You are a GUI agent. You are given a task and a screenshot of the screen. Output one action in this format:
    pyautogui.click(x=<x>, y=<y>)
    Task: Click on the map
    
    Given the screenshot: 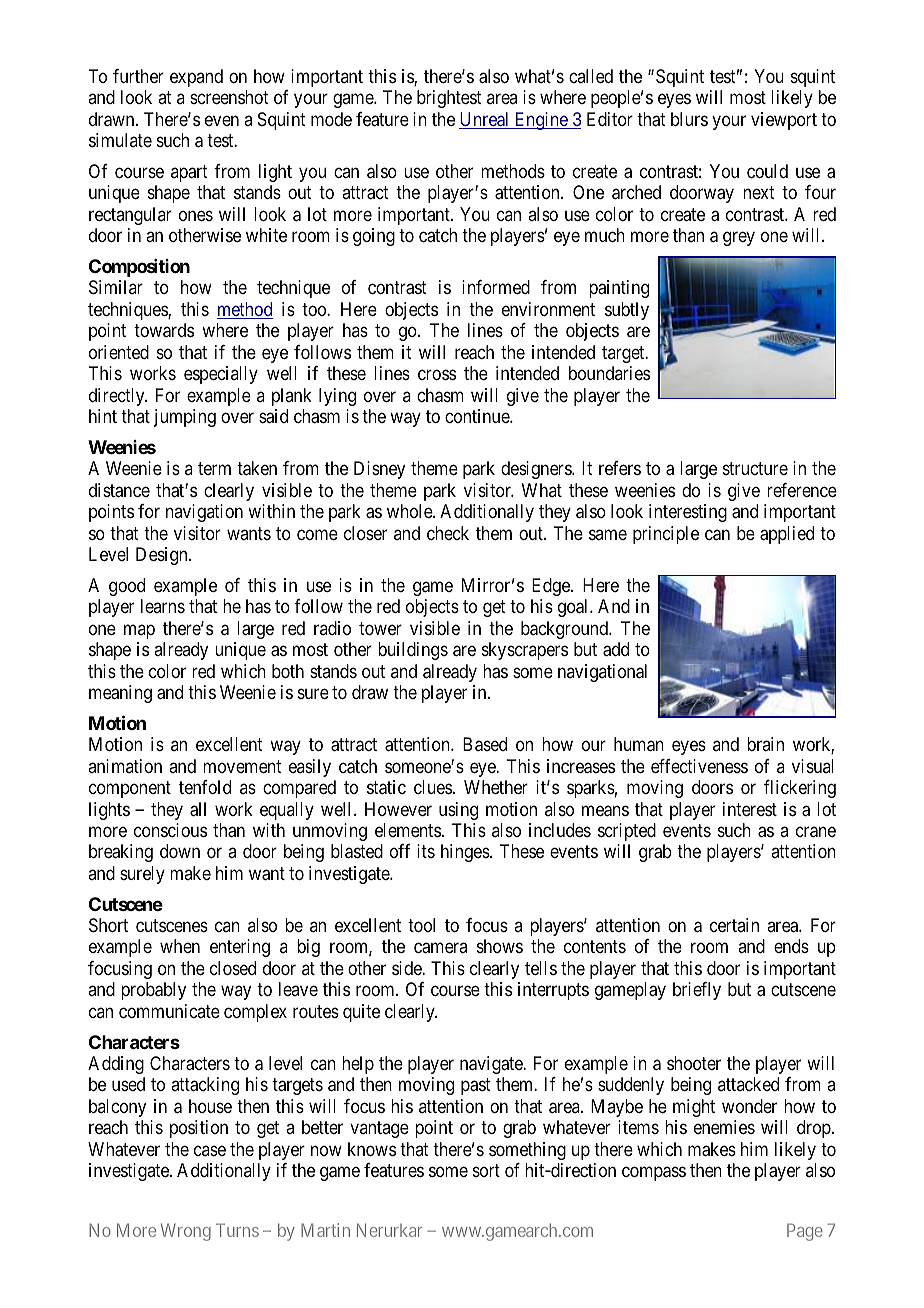 What is the action you would take?
    pyautogui.click(x=139, y=631)
